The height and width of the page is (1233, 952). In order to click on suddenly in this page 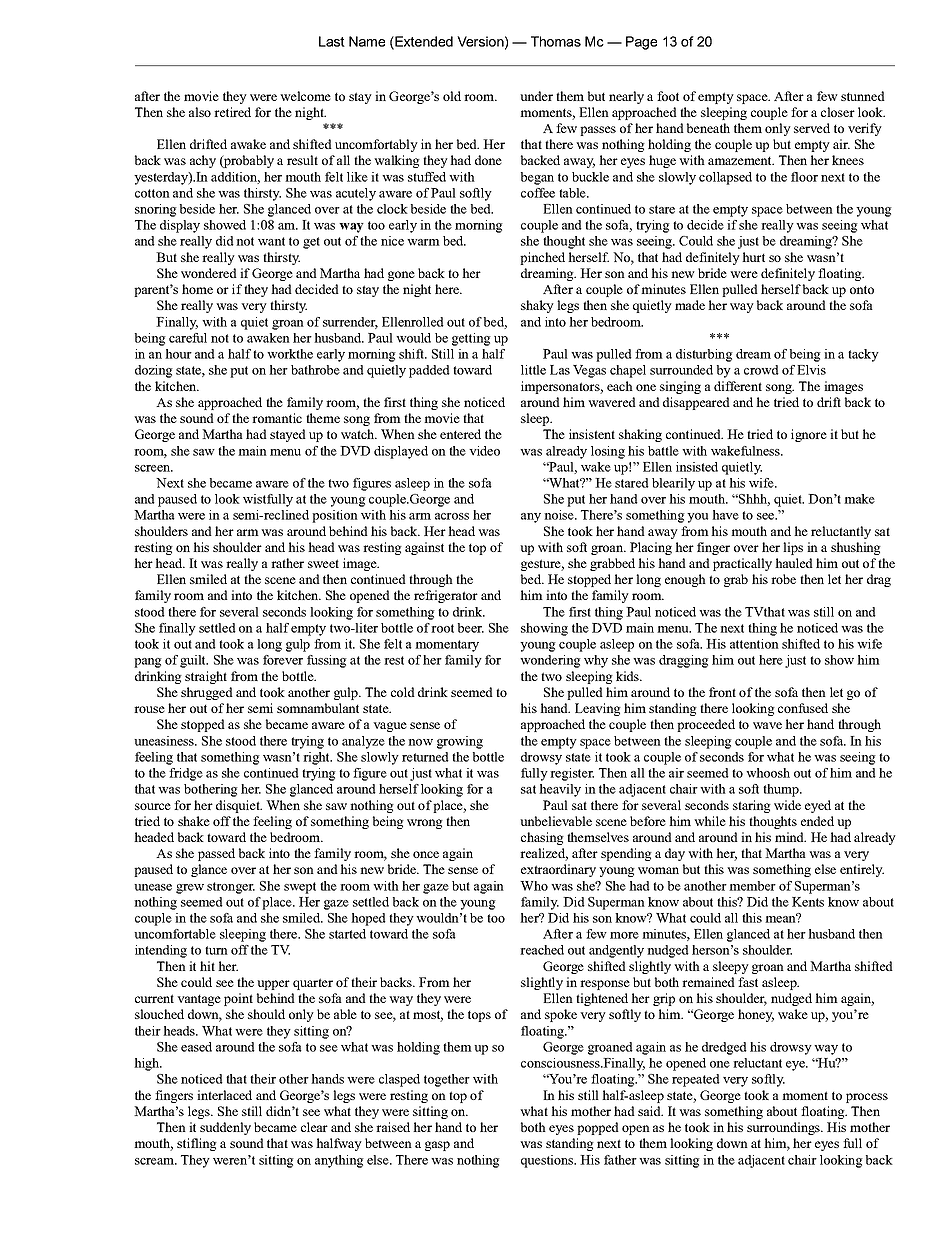, I will do `click(225, 1128)`.
